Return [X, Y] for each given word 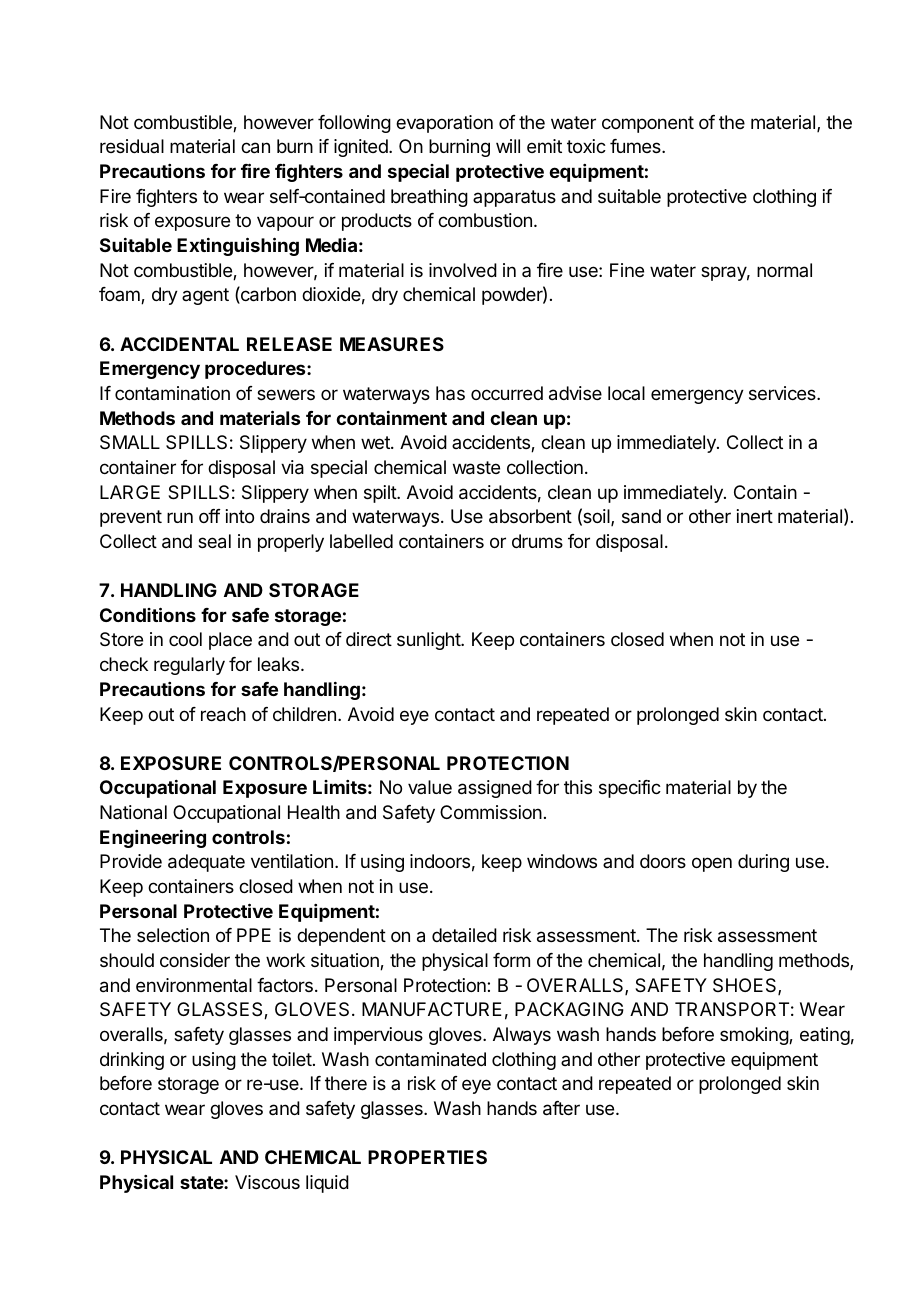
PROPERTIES [427, 1157]
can [255, 148]
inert [755, 516]
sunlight [429, 641]
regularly [189, 666]
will [508, 146]
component [648, 124]
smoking [755, 1036]
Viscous [267, 1182]
